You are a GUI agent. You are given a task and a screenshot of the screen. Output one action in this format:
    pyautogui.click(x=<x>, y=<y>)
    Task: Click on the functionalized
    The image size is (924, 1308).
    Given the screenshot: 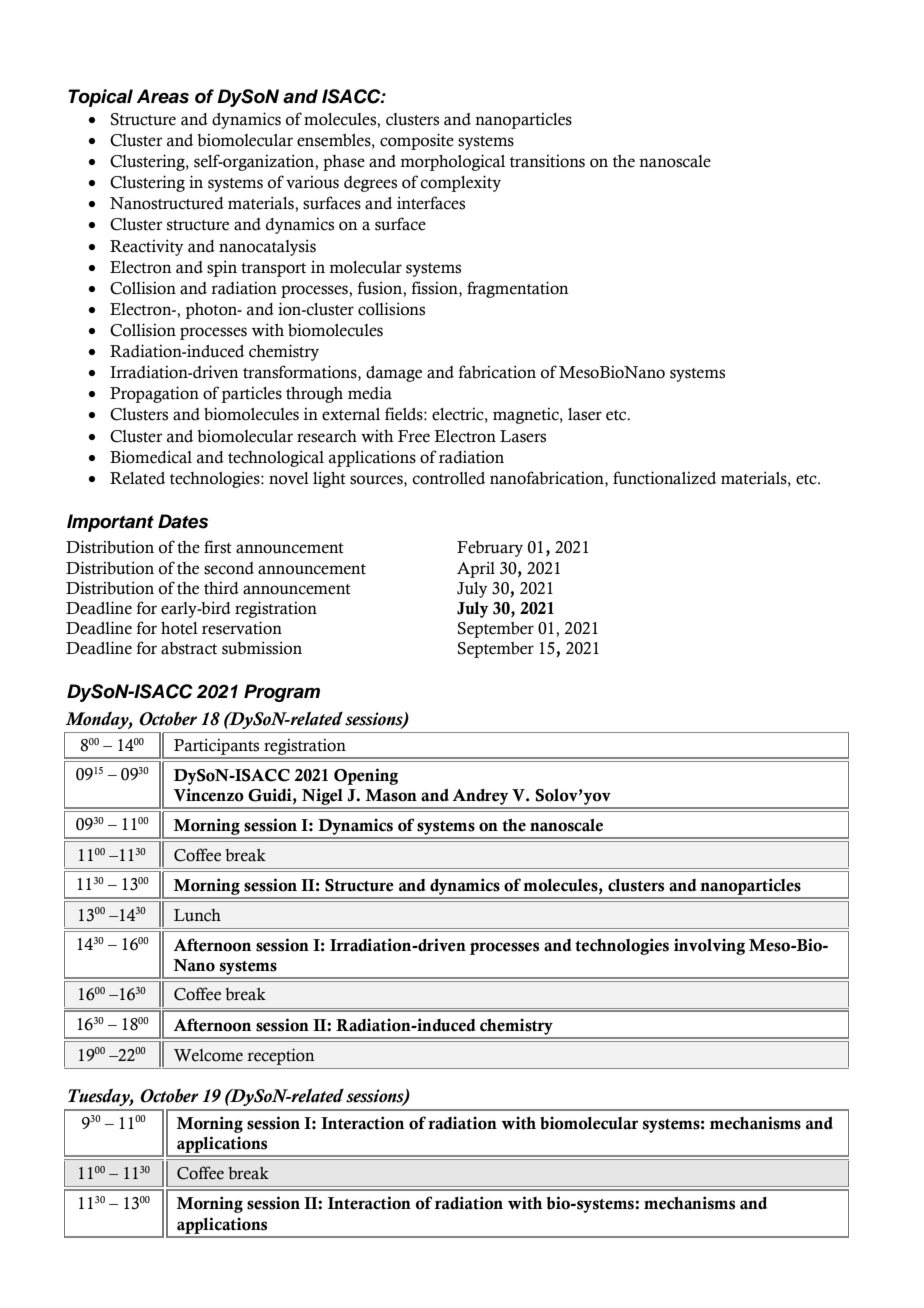 What is the action you would take?
    pyautogui.click(x=664, y=478)
